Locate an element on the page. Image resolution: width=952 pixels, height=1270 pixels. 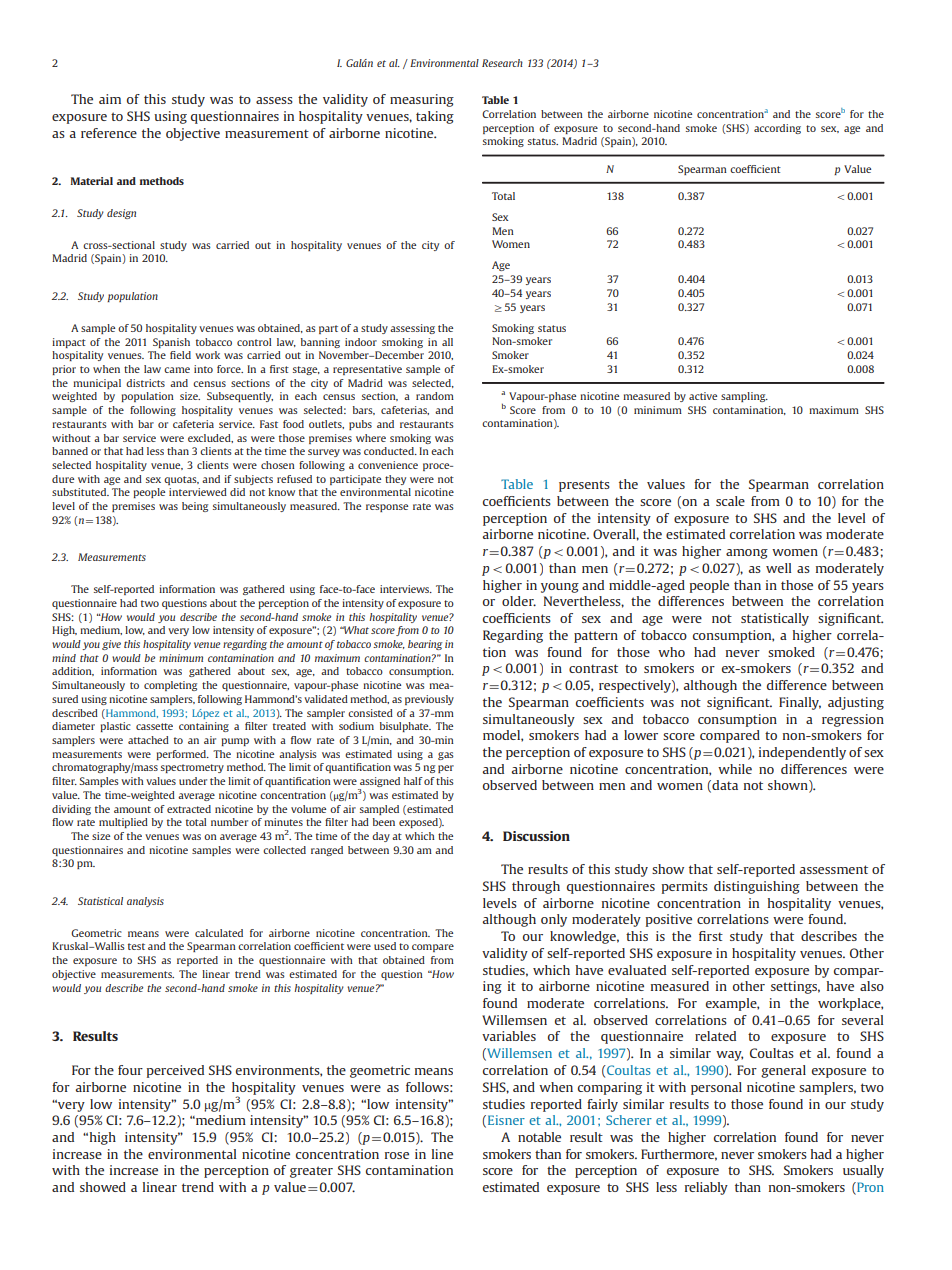
distinguishing is located at coordinates (757, 887).
